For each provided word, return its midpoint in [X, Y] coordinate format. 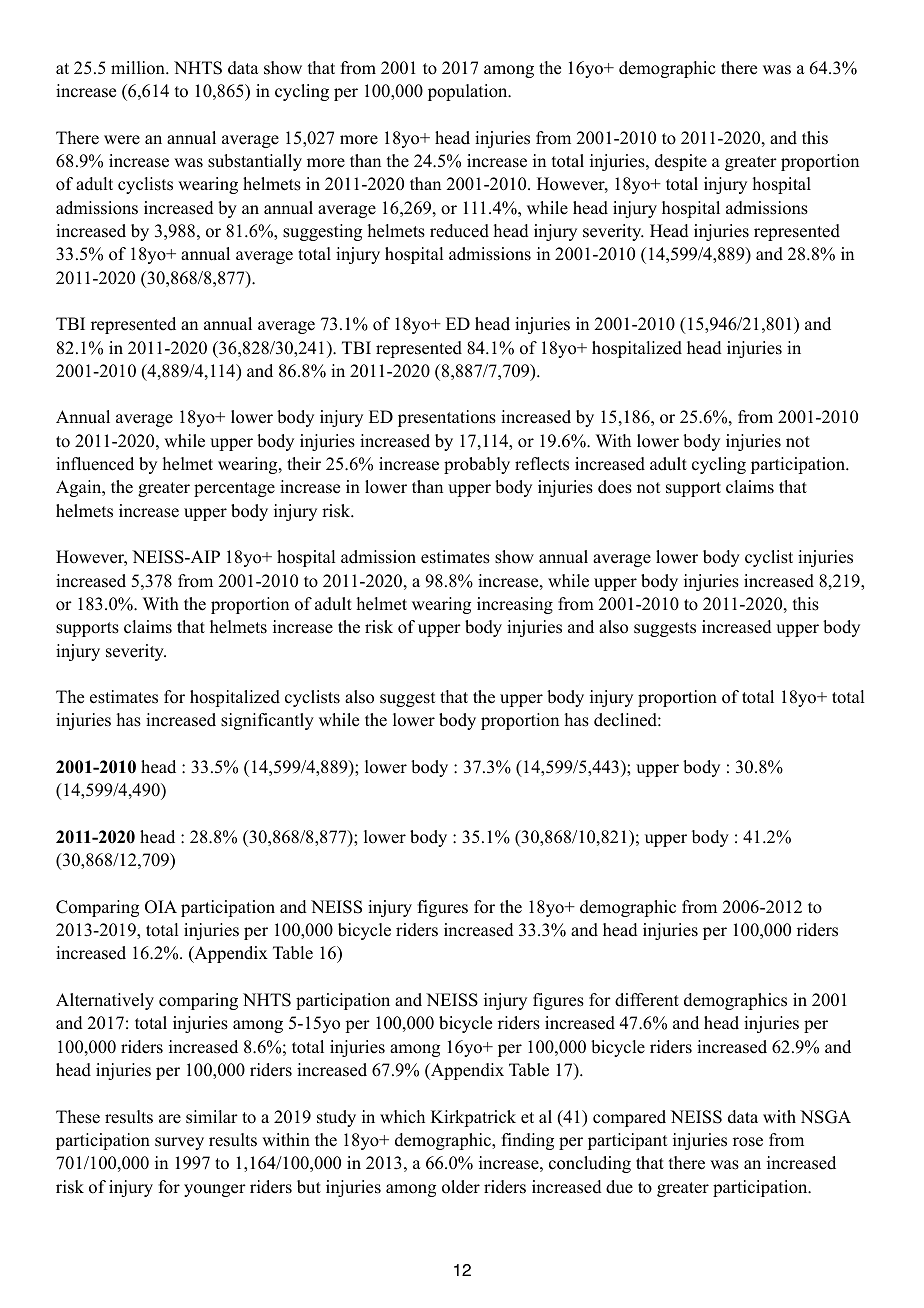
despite [681, 162]
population [469, 92]
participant [627, 1141]
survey [179, 1143]
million [139, 68]
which [402, 1117]
